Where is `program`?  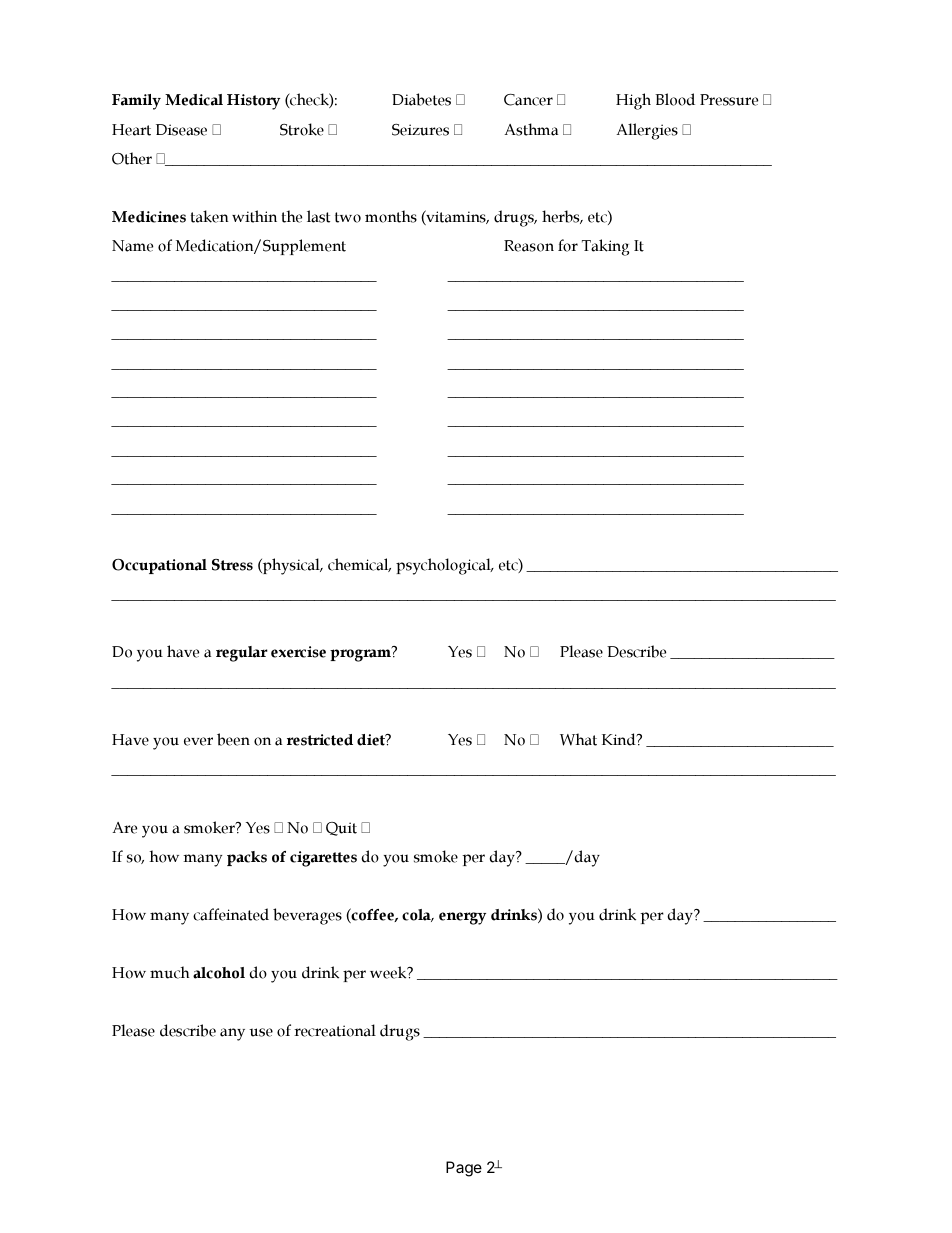
program is located at coordinates (360, 655).
